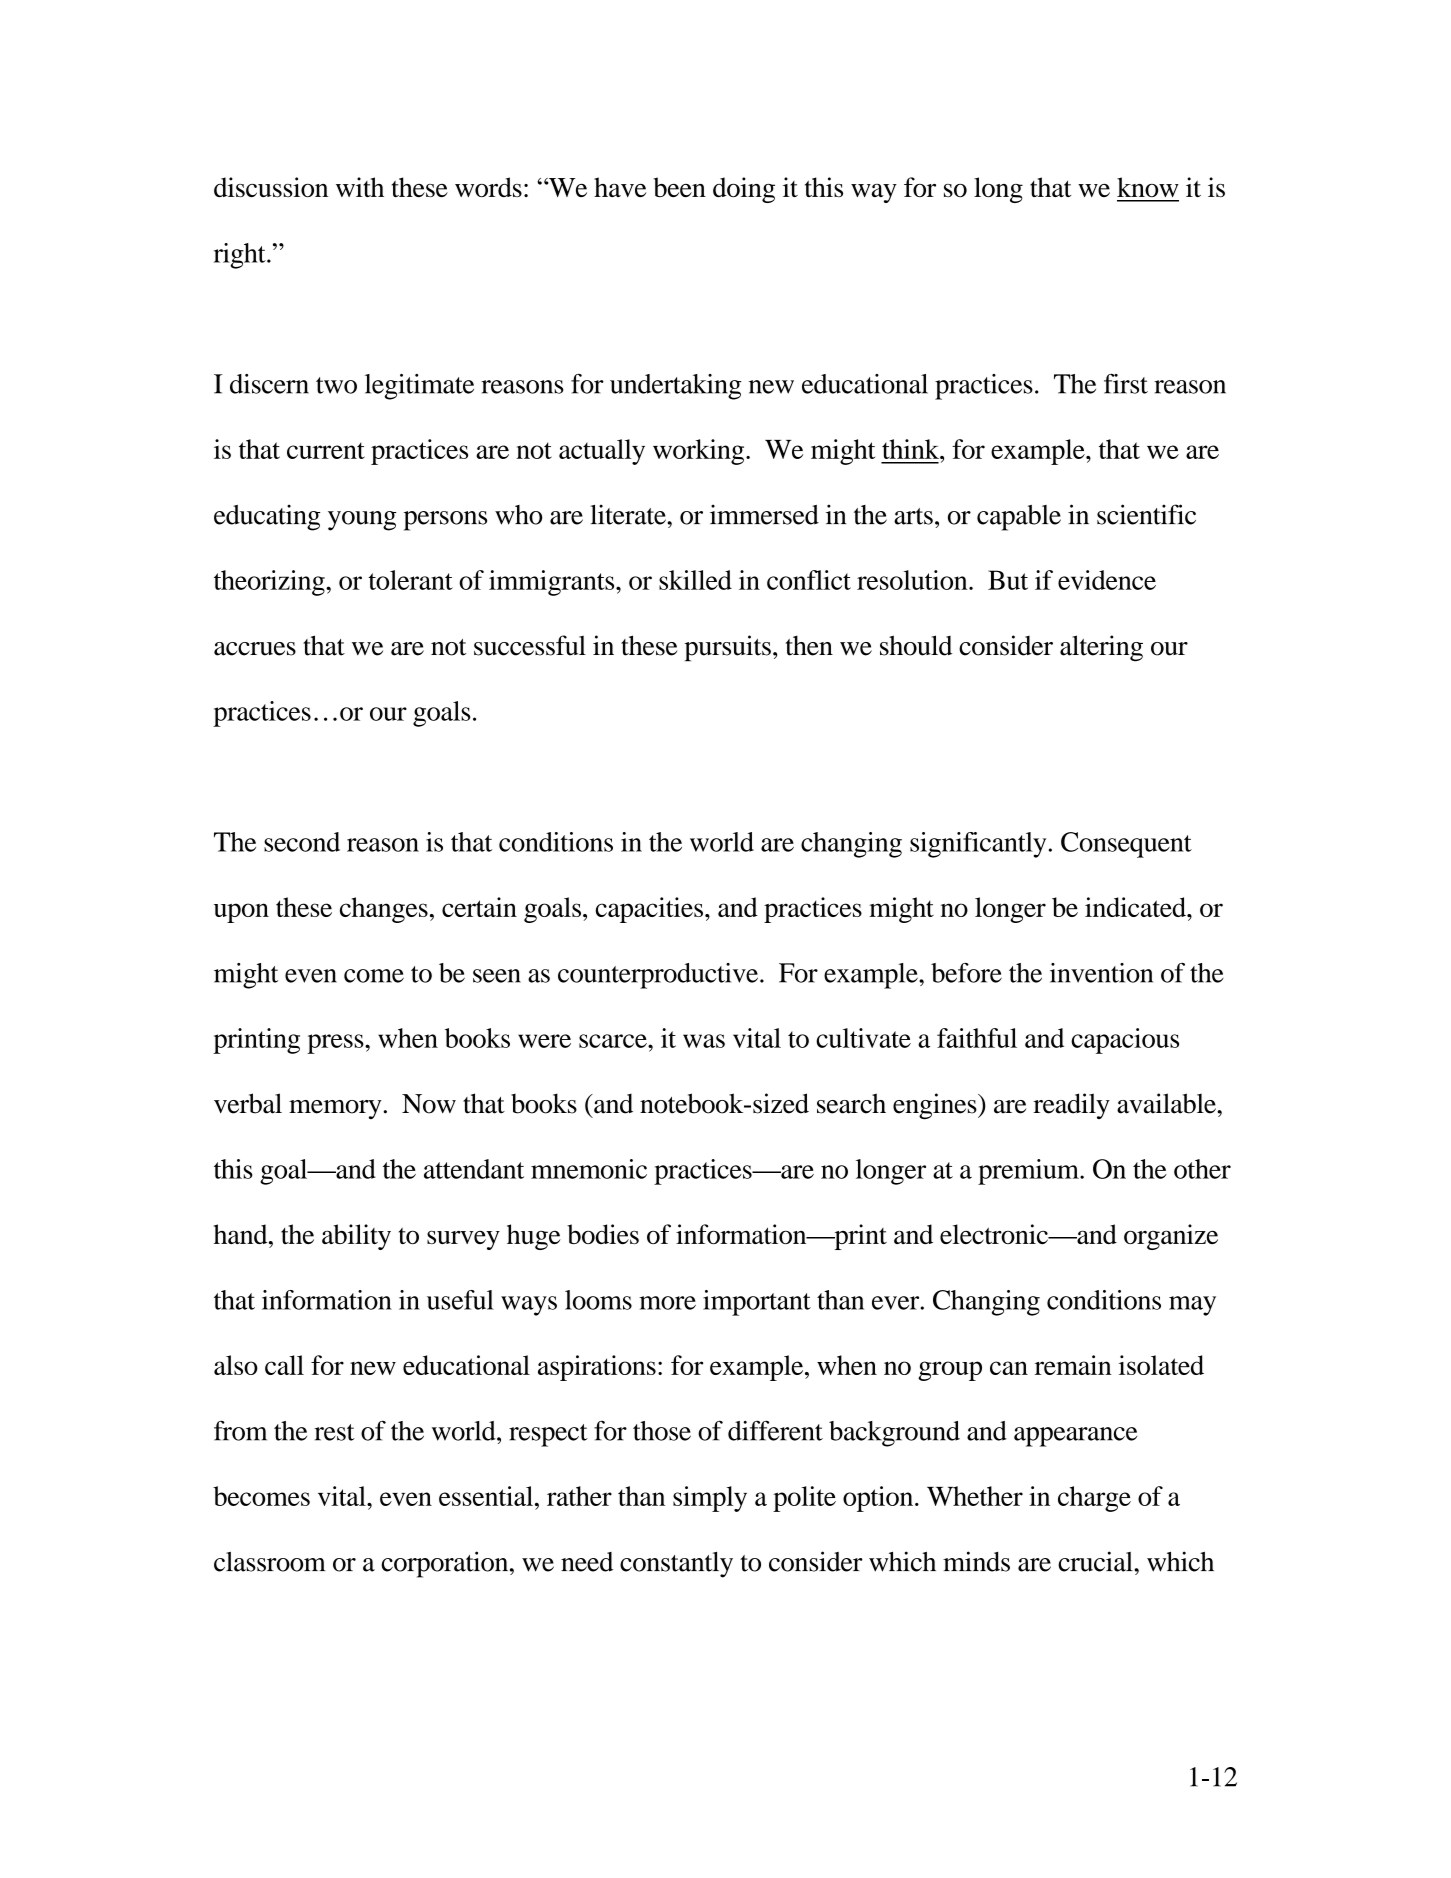 This document has height=1878, width=1451. What do you see at coordinates (1126, 384) in the document?
I see `first` at bounding box center [1126, 384].
